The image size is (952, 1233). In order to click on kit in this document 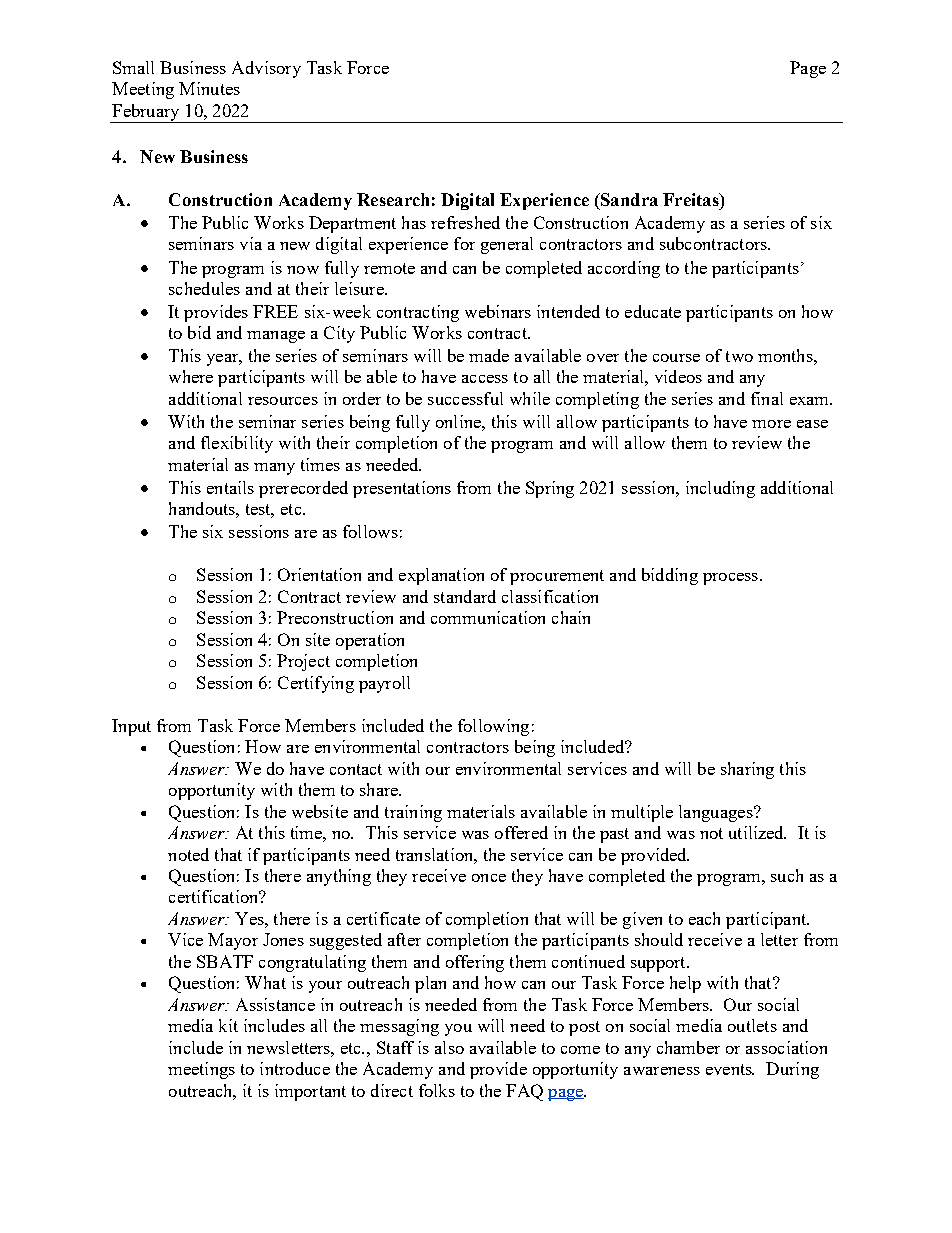, I will do `click(228, 1025)`.
